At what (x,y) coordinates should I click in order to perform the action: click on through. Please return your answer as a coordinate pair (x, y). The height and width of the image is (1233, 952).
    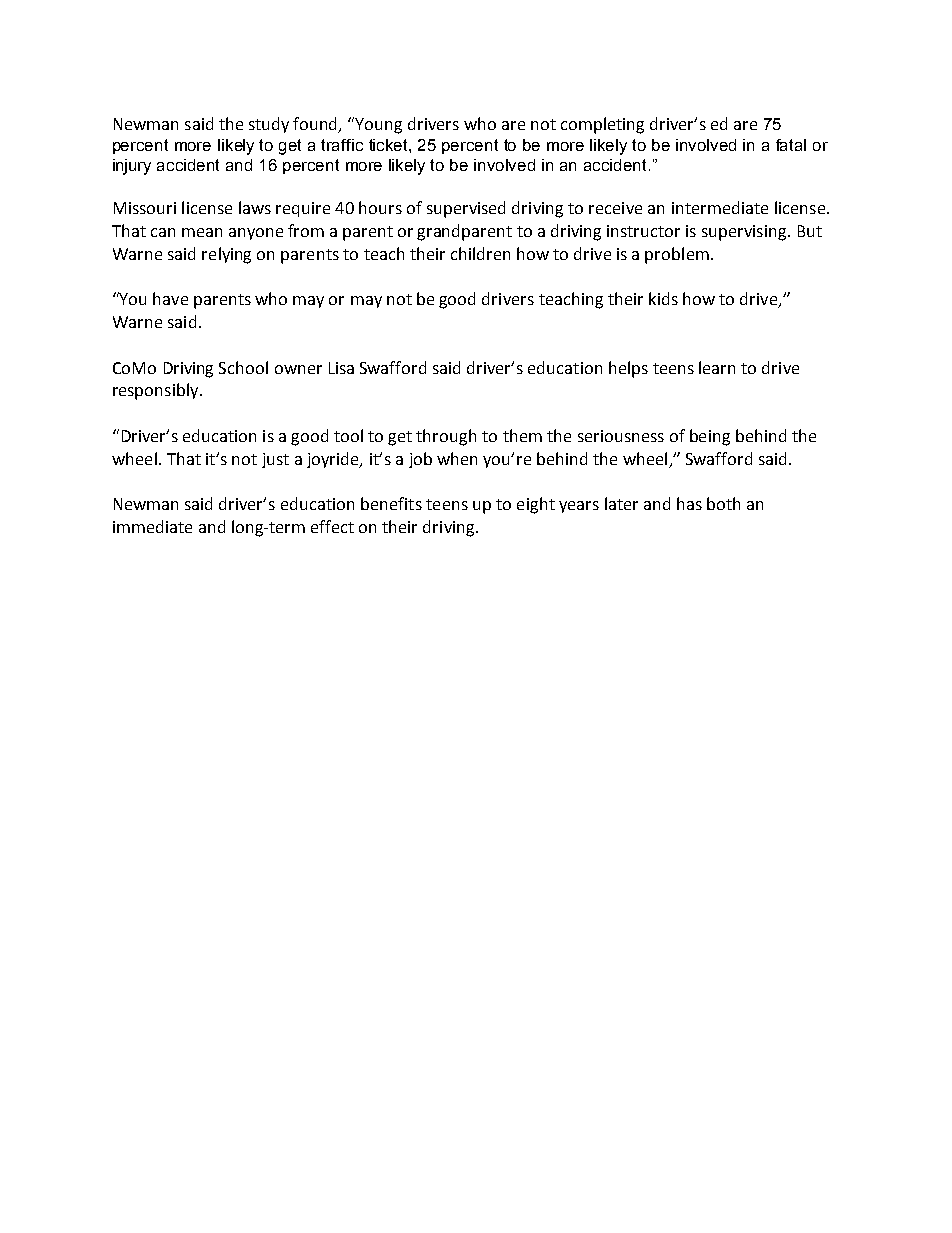
    Looking at the image, I should click on (446, 437).
